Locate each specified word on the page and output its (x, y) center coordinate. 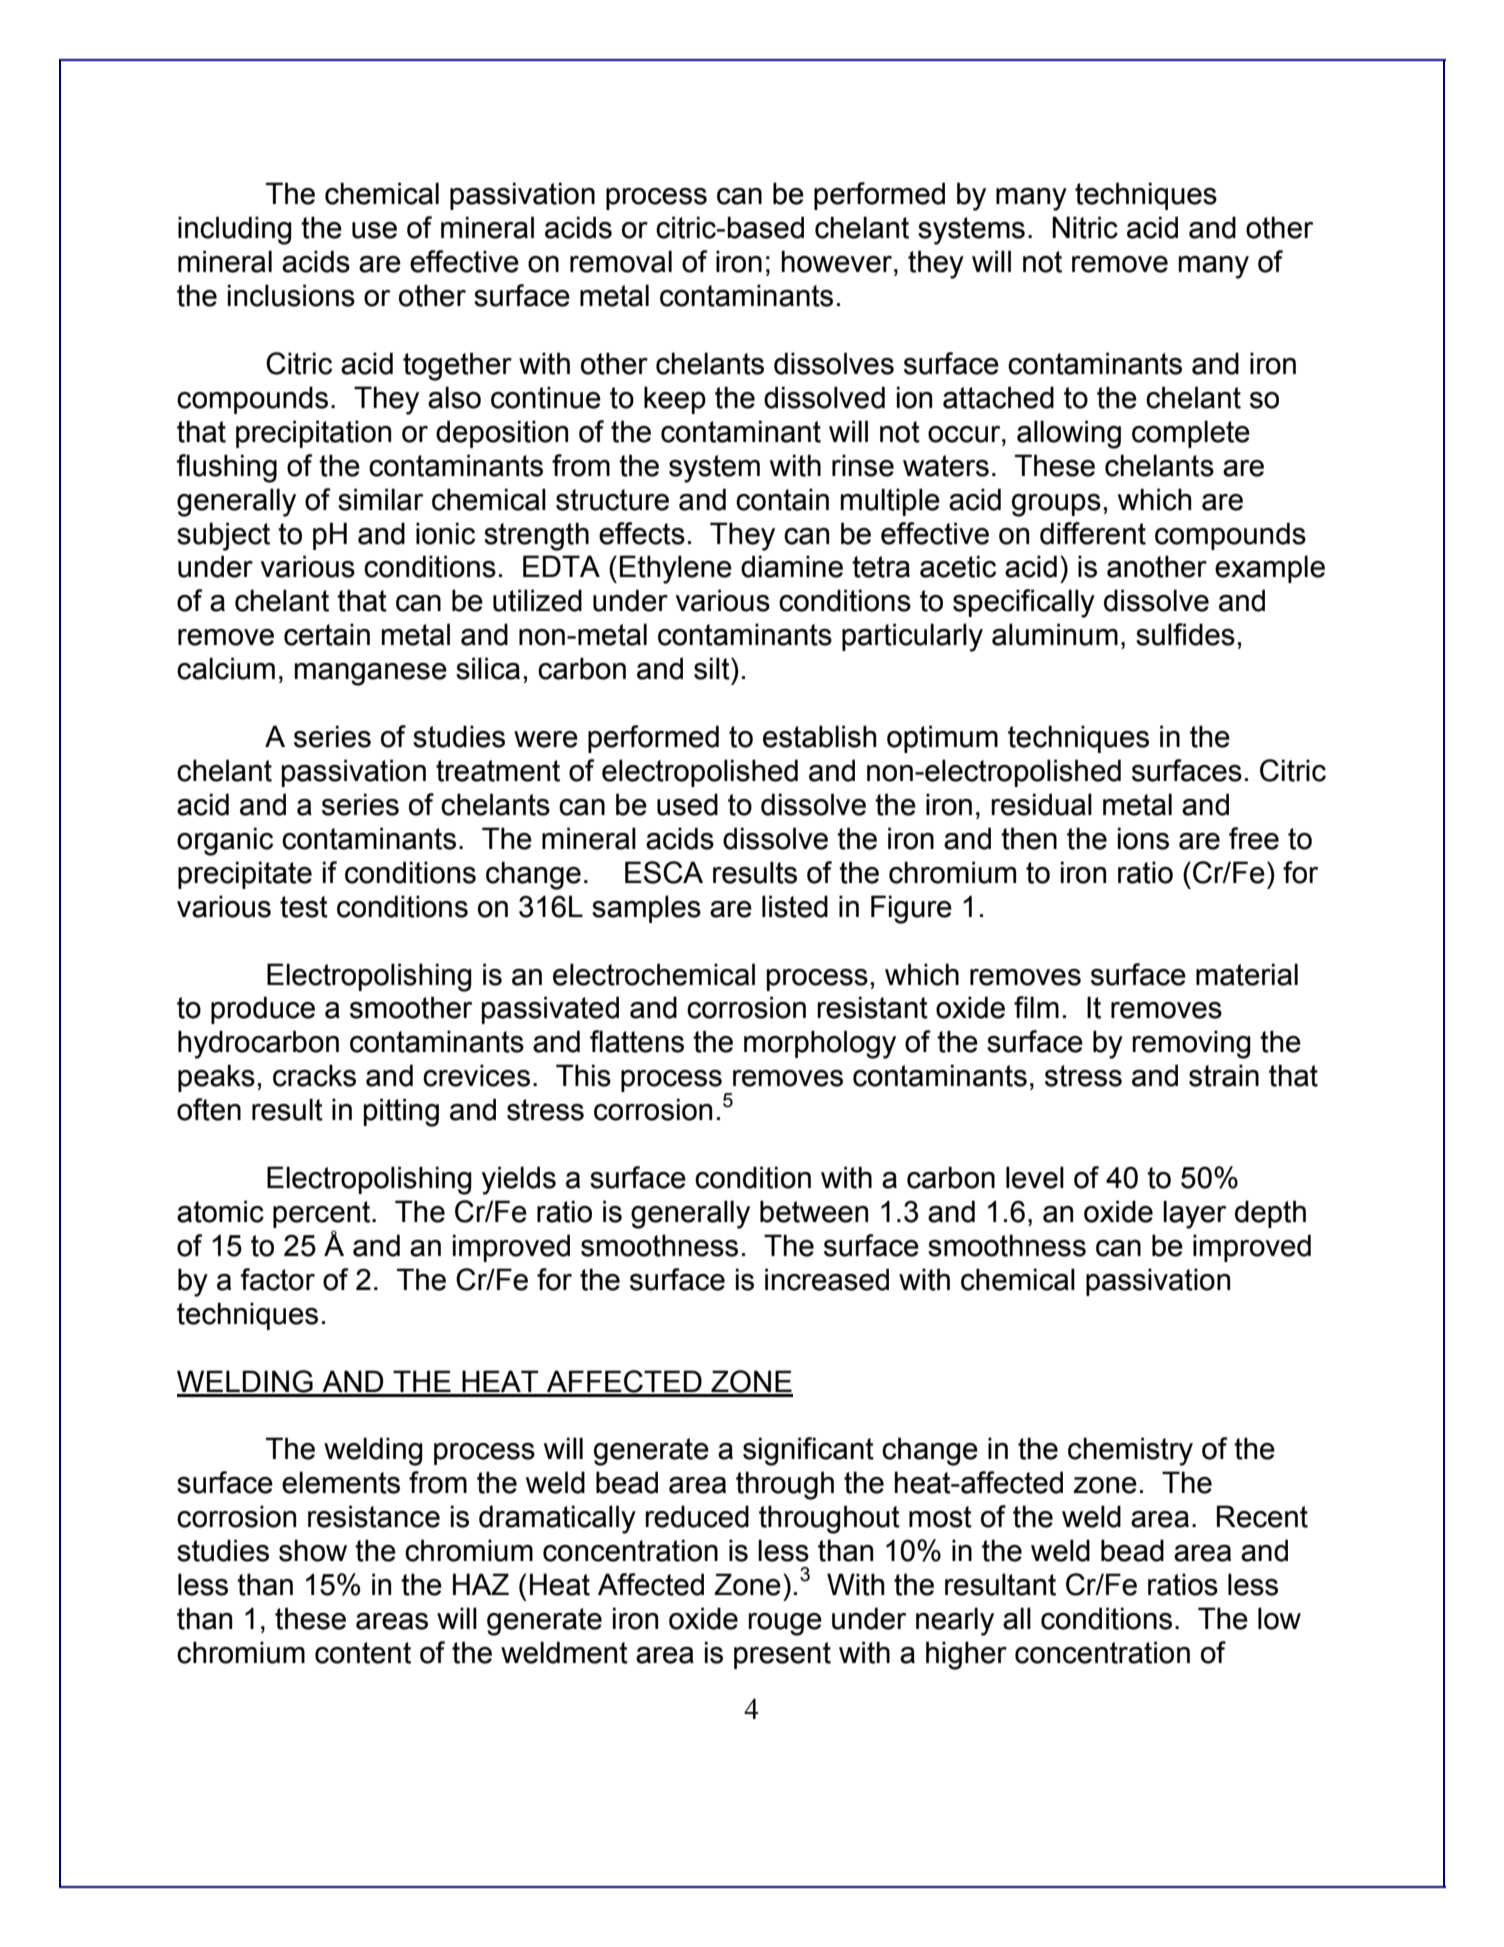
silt (713, 668)
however (838, 261)
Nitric (1085, 227)
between (814, 1211)
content (363, 1653)
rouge (785, 1624)
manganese (371, 674)
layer (1194, 1214)
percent (323, 1214)
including (235, 230)
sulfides (1185, 634)
